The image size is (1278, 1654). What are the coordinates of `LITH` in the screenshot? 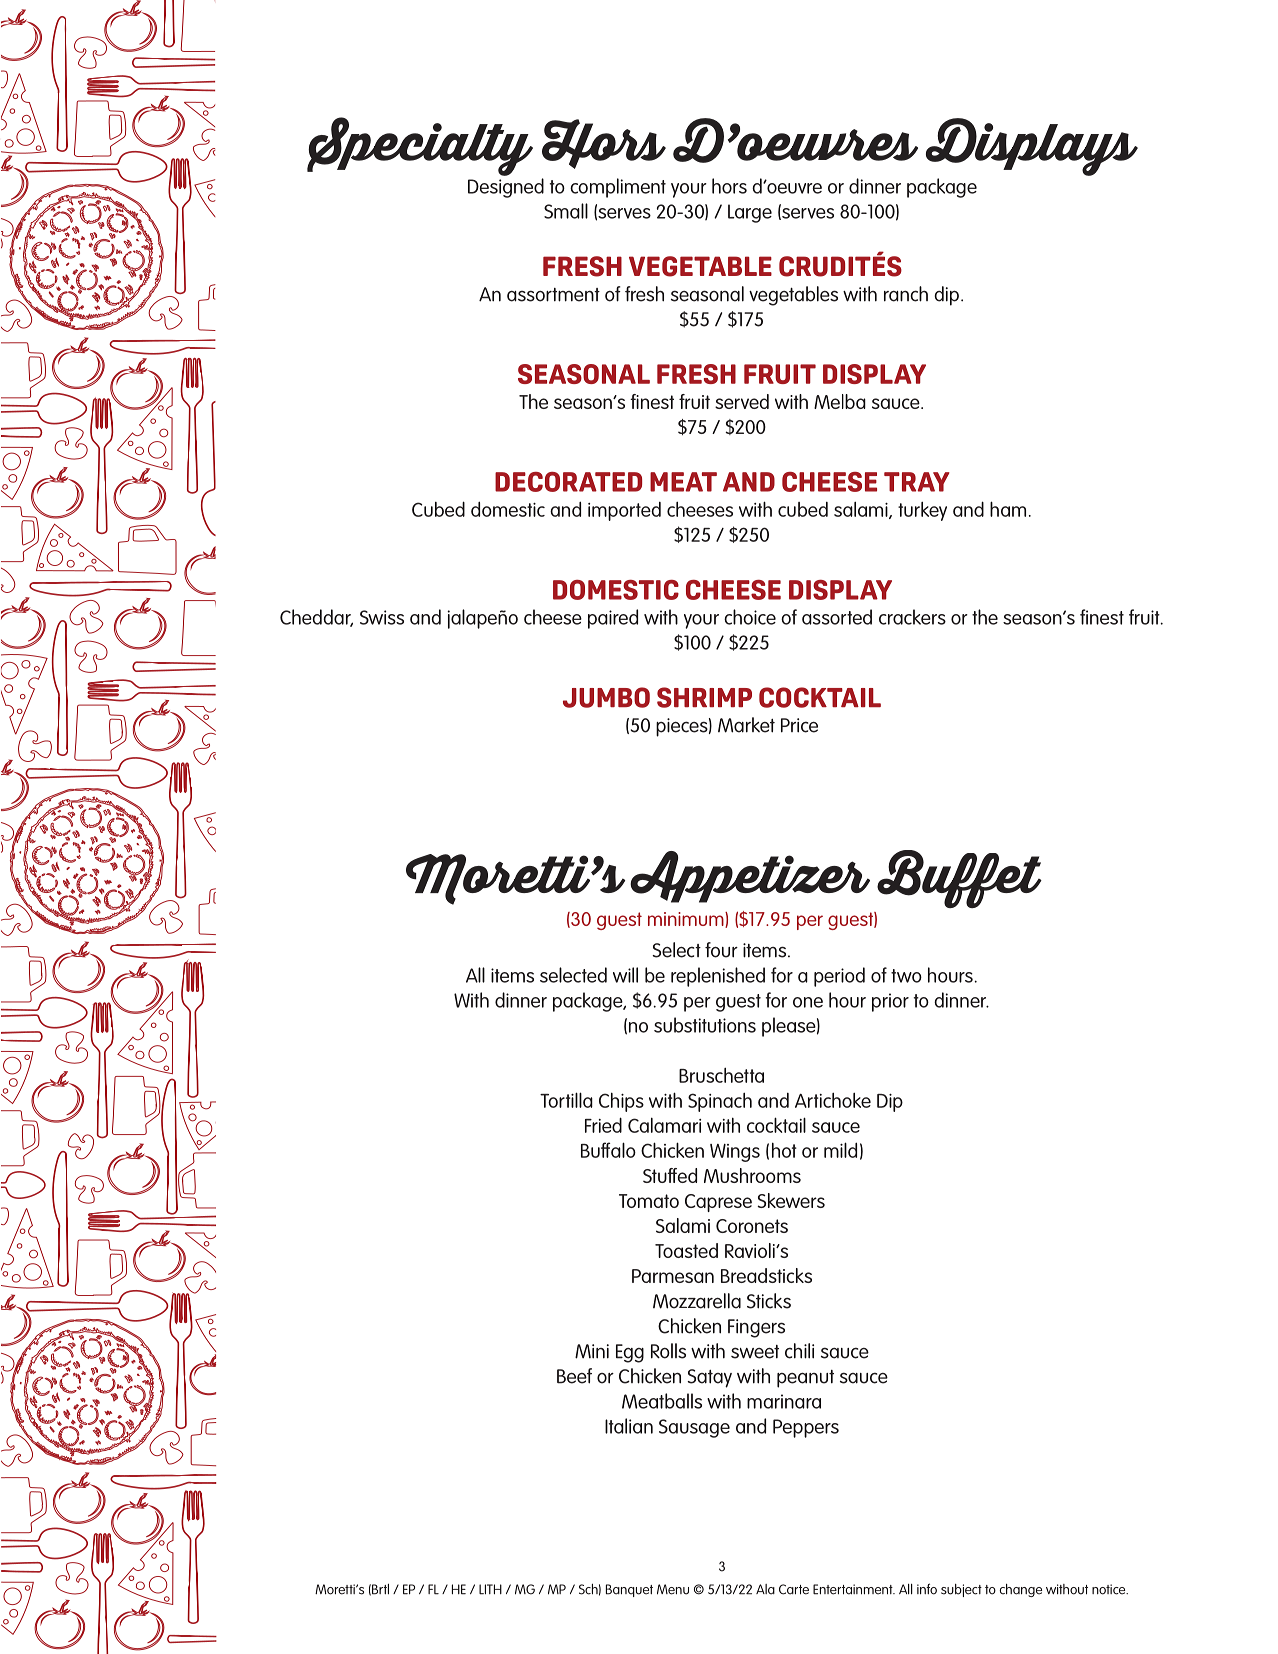 It's located at (490, 1589).
